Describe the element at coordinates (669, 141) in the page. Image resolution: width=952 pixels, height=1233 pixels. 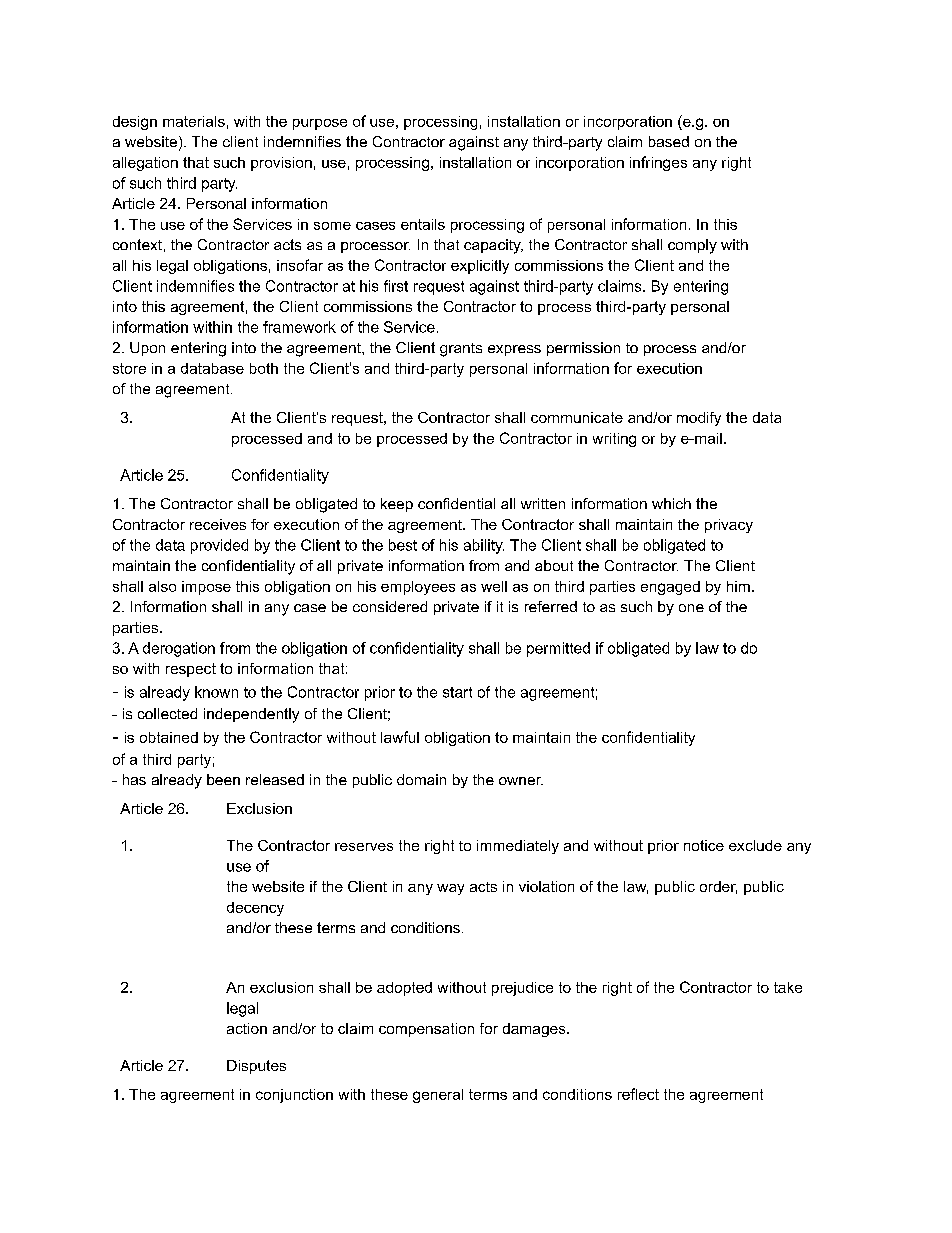
I see `based` at that location.
